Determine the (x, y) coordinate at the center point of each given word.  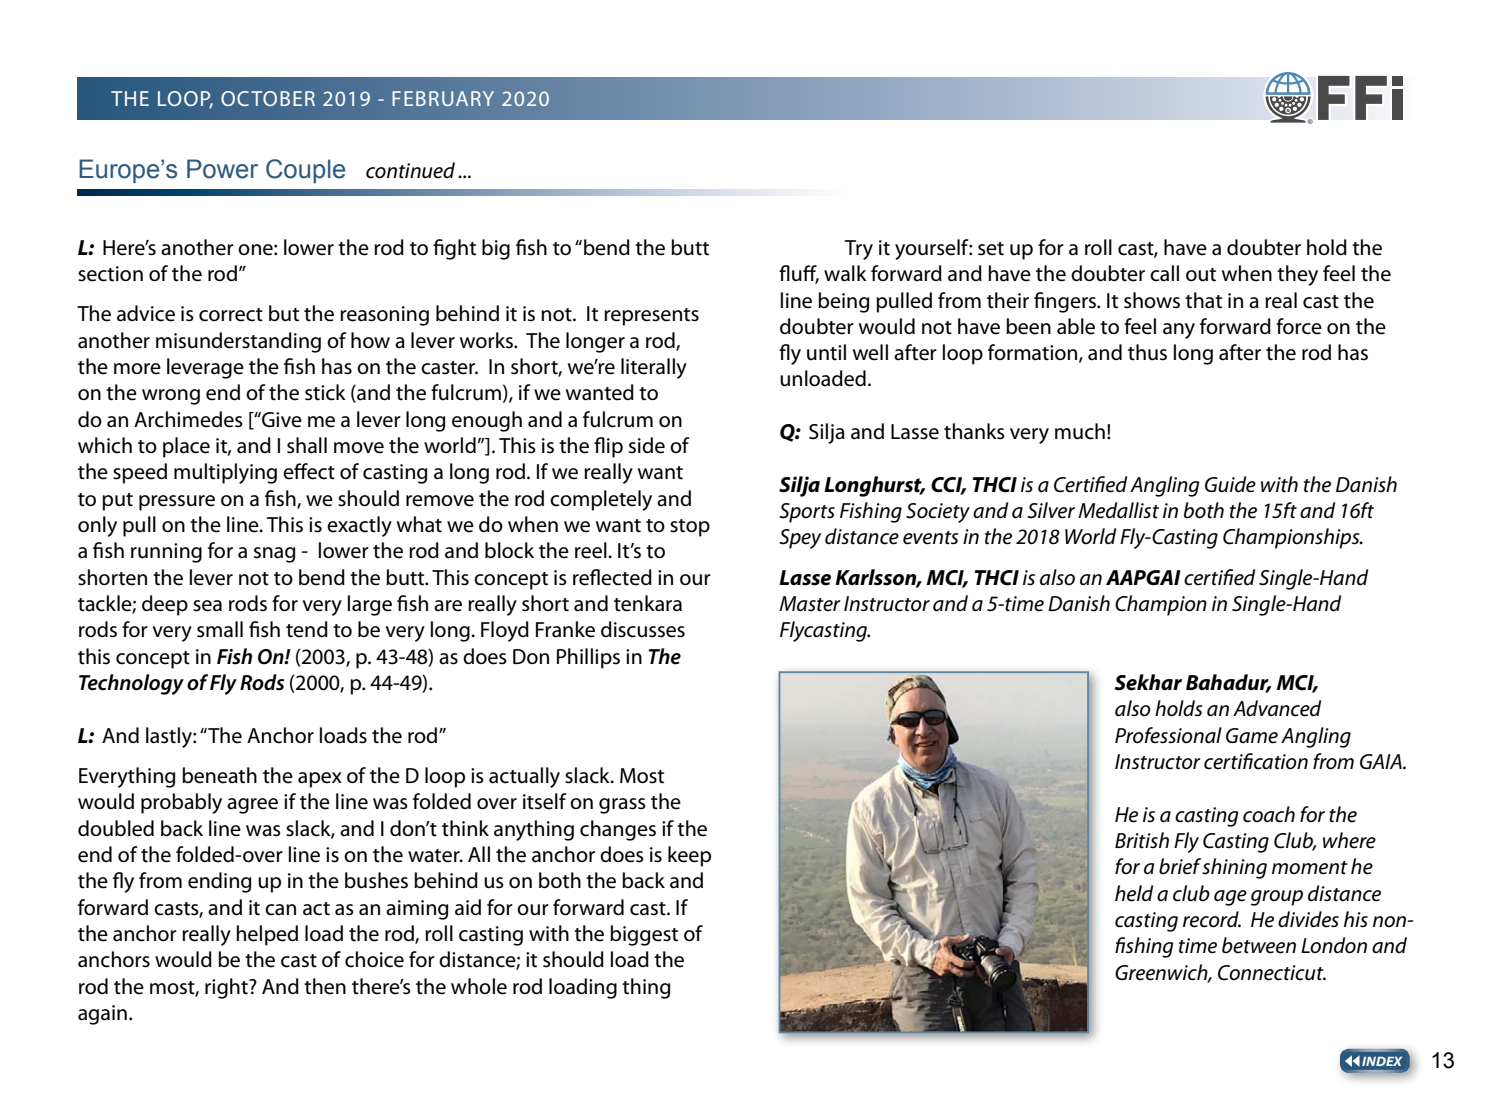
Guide (1230, 484)
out (1201, 275)
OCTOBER (268, 98)
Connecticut (1272, 973)
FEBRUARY (443, 98)
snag (274, 555)
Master (810, 604)
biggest (644, 935)
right (227, 988)
